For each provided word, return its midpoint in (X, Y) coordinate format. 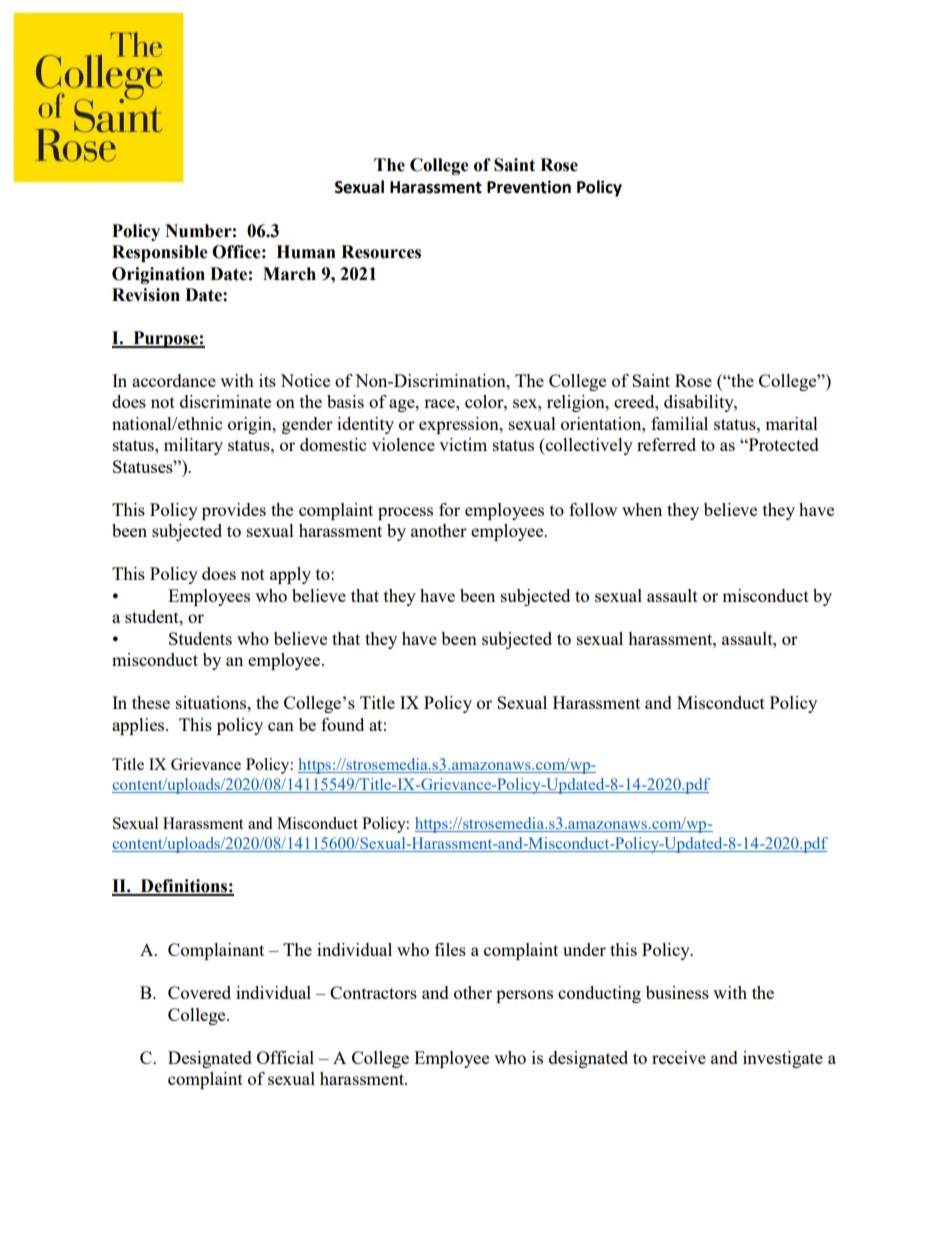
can (281, 726)
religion (577, 403)
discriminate (225, 401)
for (449, 509)
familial (679, 423)
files (450, 949)
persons (524, 996)
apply (290, 575)
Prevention (529, 187)
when (642, 509)
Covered (199, 992)
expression (460, 425)
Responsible (160, 253)
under (584, 949)
